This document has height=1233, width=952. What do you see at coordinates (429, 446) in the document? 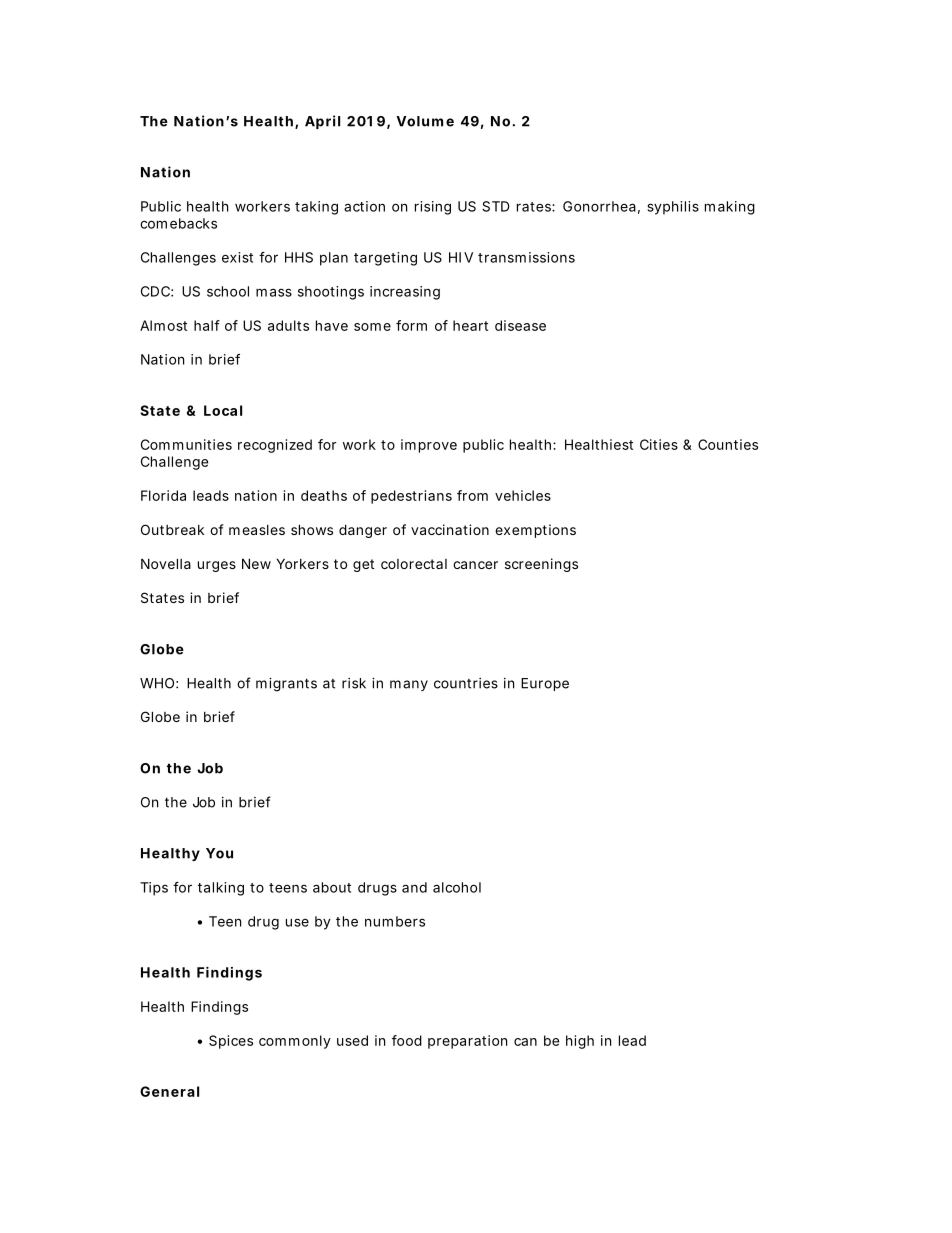
I see `improve` at bounding box center [429, 446].
